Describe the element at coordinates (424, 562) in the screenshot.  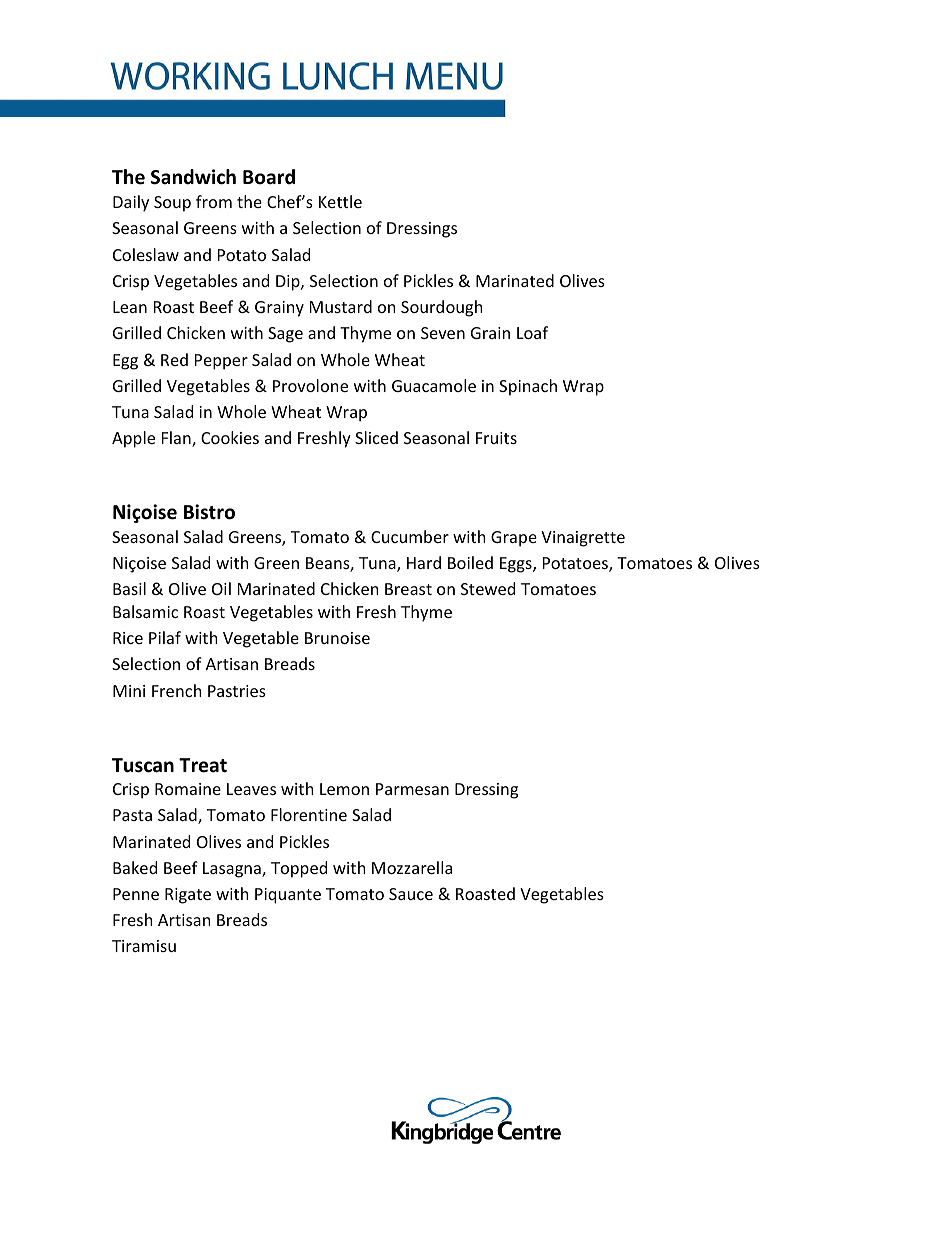
I see `Hard` at that location.
